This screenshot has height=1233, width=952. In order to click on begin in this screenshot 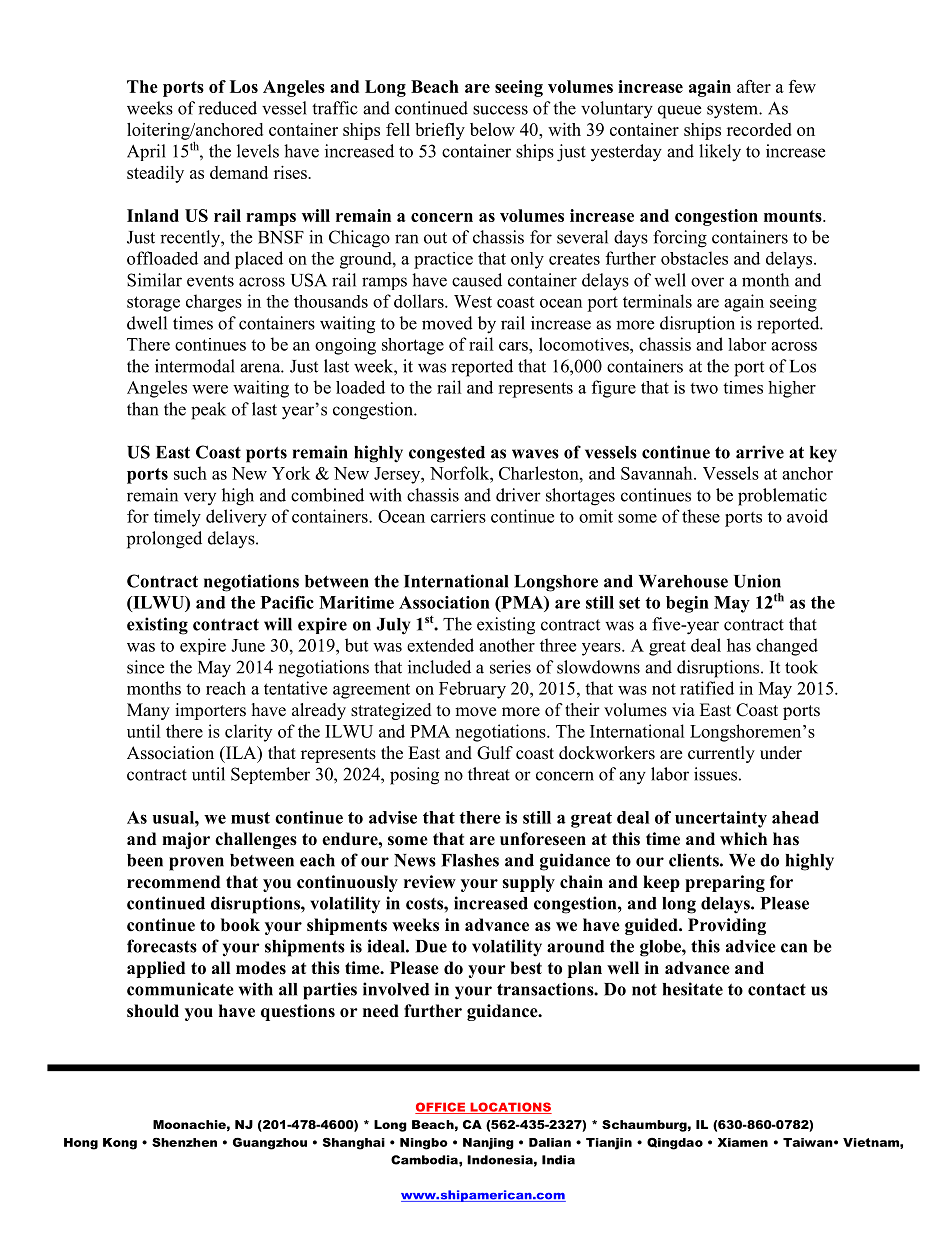, I will do `click(687, 604)`.
